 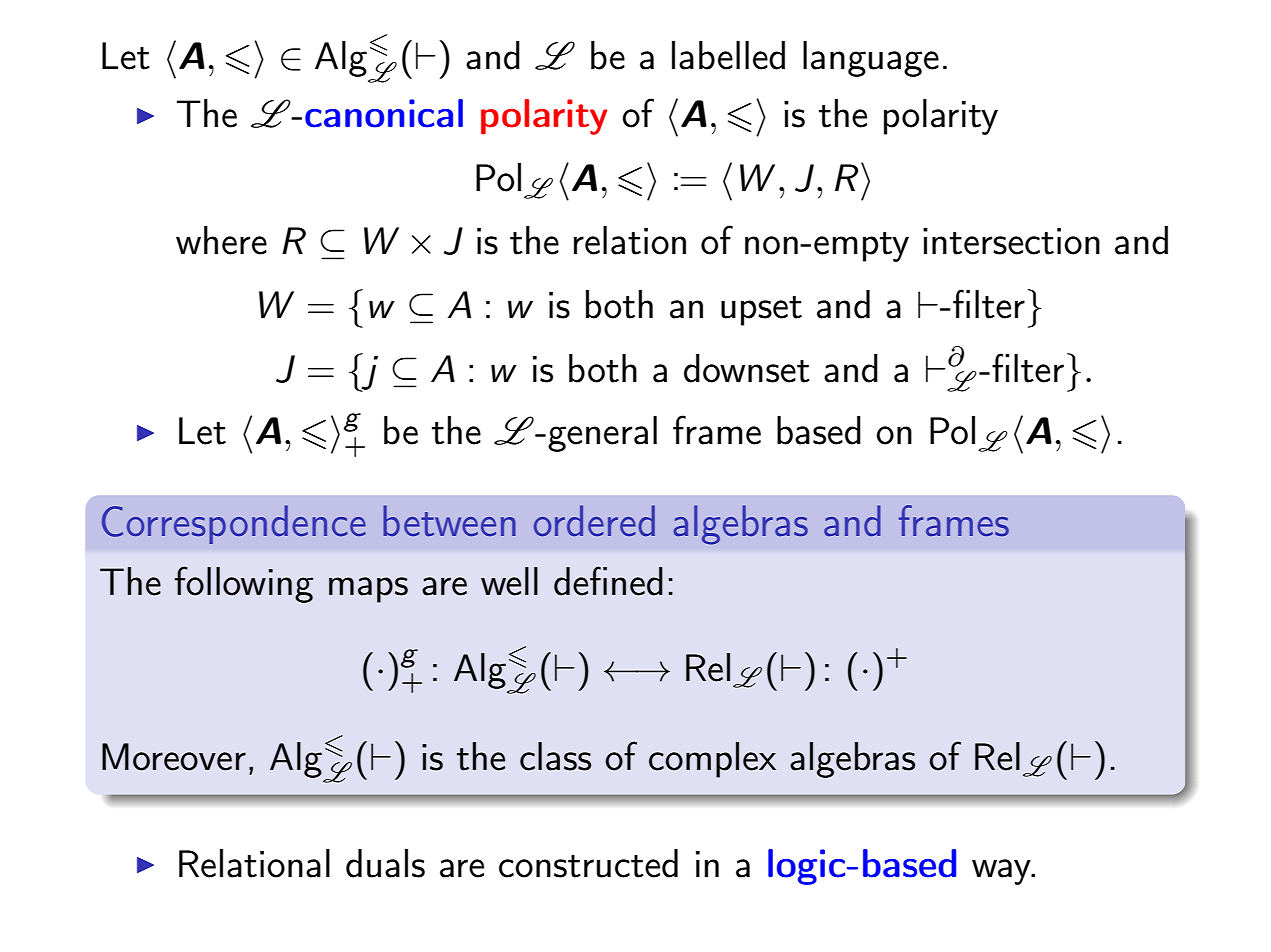 What do you see at coordinates (384, 113) in the document?
I see `canonical` at bounding box center [384, 113].
